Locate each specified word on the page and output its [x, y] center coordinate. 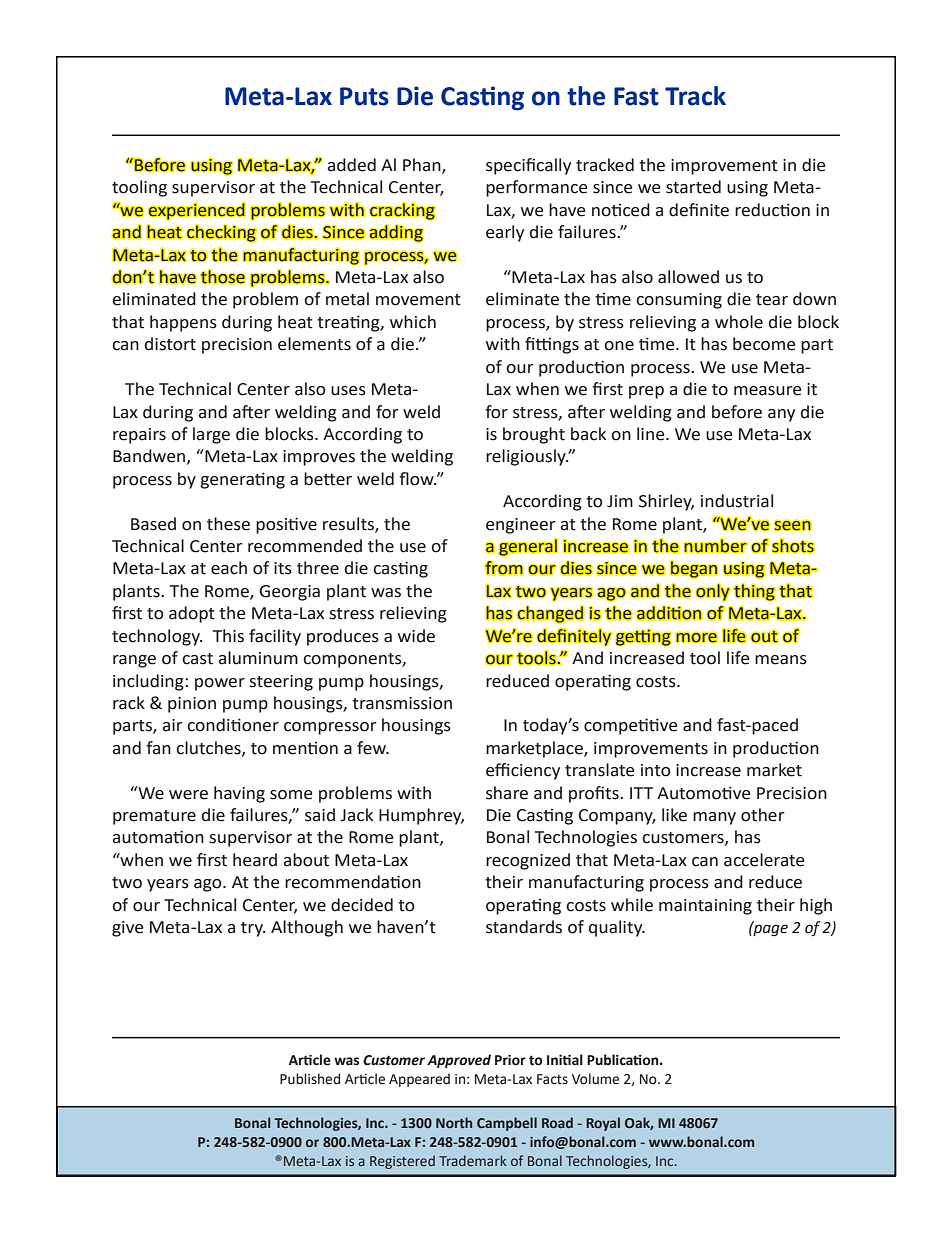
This [228, 636]
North [454, 1122]
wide [416, 636]
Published [310, 1079]
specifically [528, 166]
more [696, 637]
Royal [603, 1124]
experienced [197, 211]
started [693, 187]
